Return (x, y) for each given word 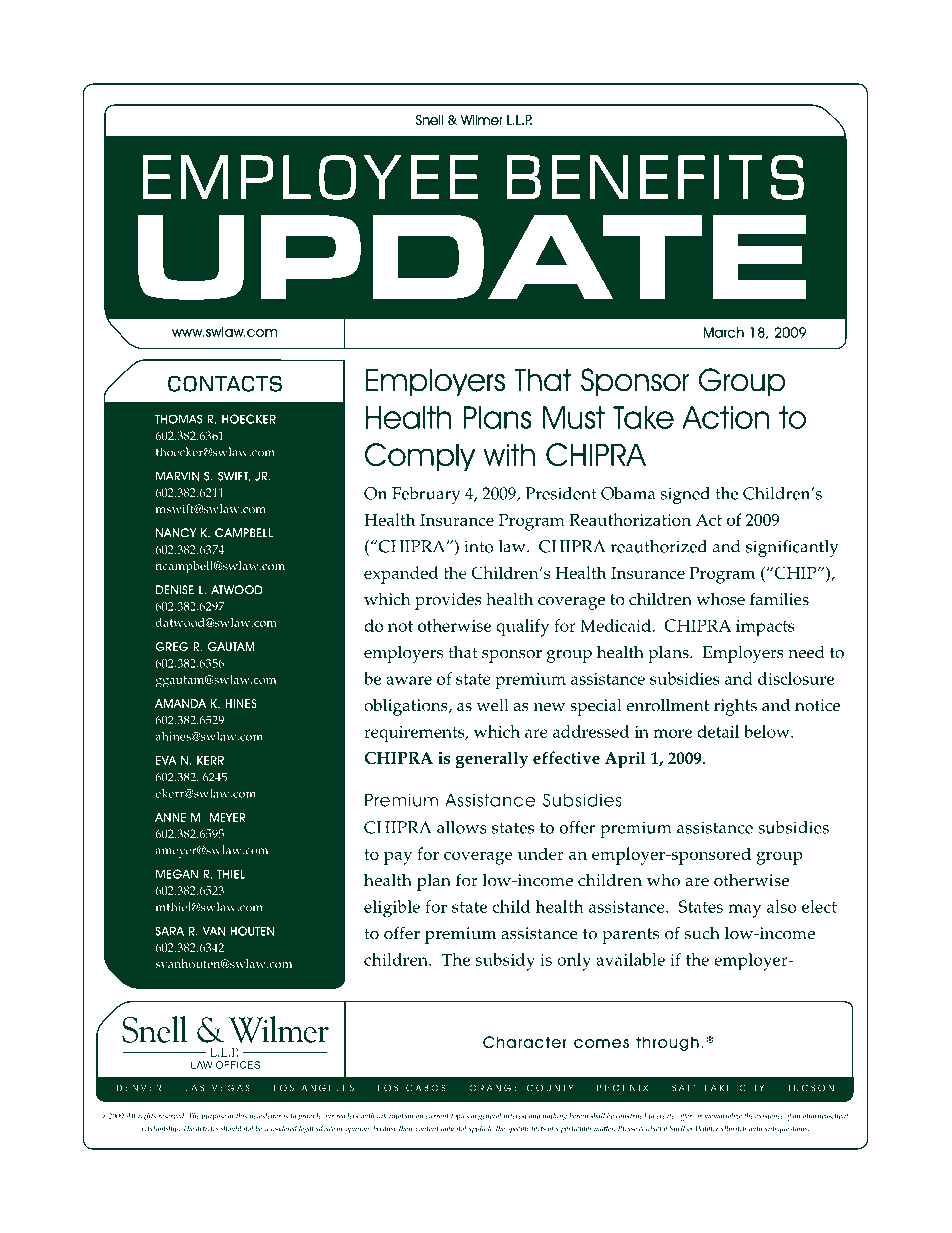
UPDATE (472, 257)
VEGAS (231, 1088)
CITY (751, 1088)
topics (460, 1117)
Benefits (655, 177)
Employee (310, 177)
